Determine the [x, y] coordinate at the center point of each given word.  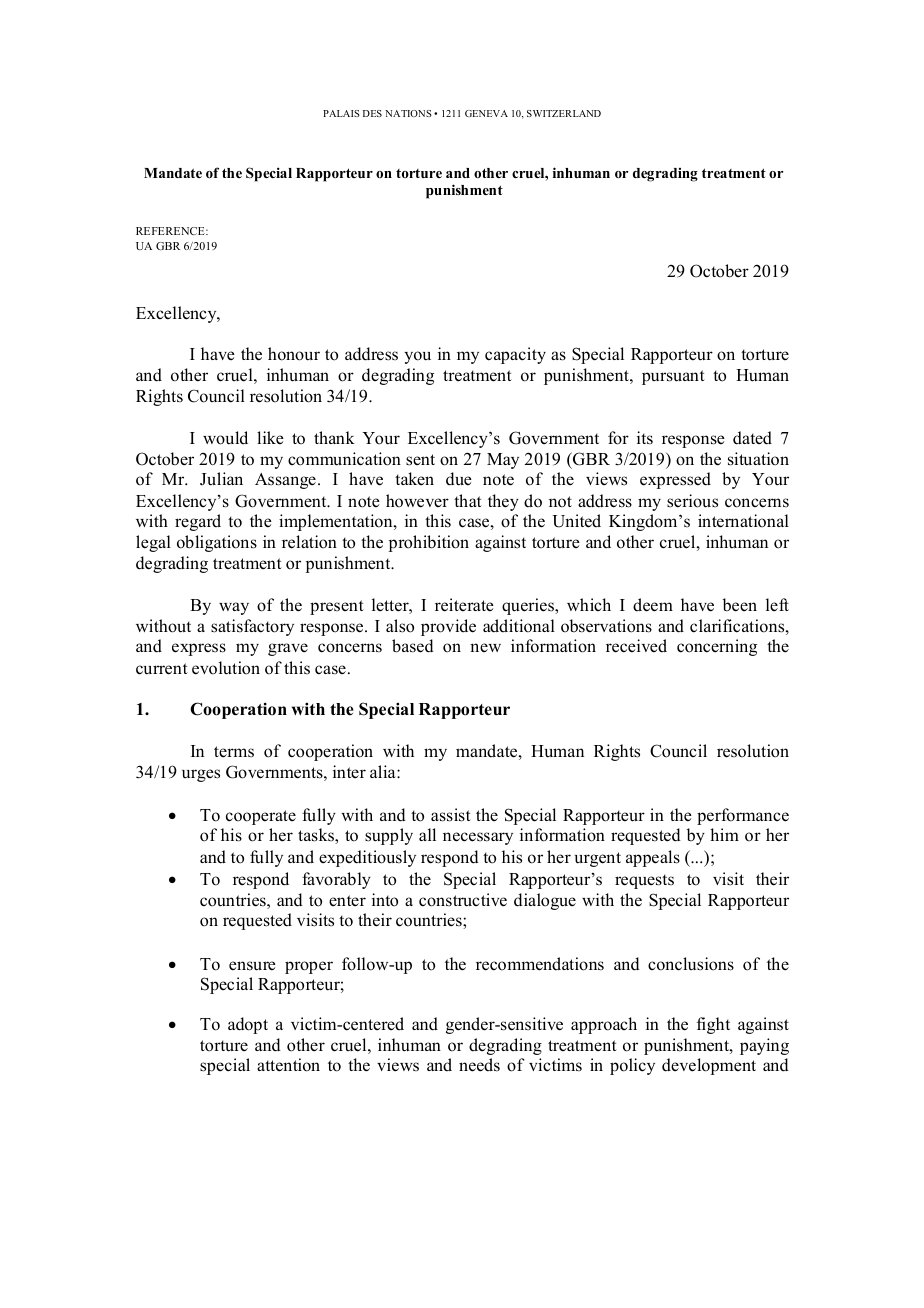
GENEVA [486, 113]
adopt [248, 1025]
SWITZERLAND [564, 113]
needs [479, 1065]
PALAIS [341, 113]
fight [713, 1025]
